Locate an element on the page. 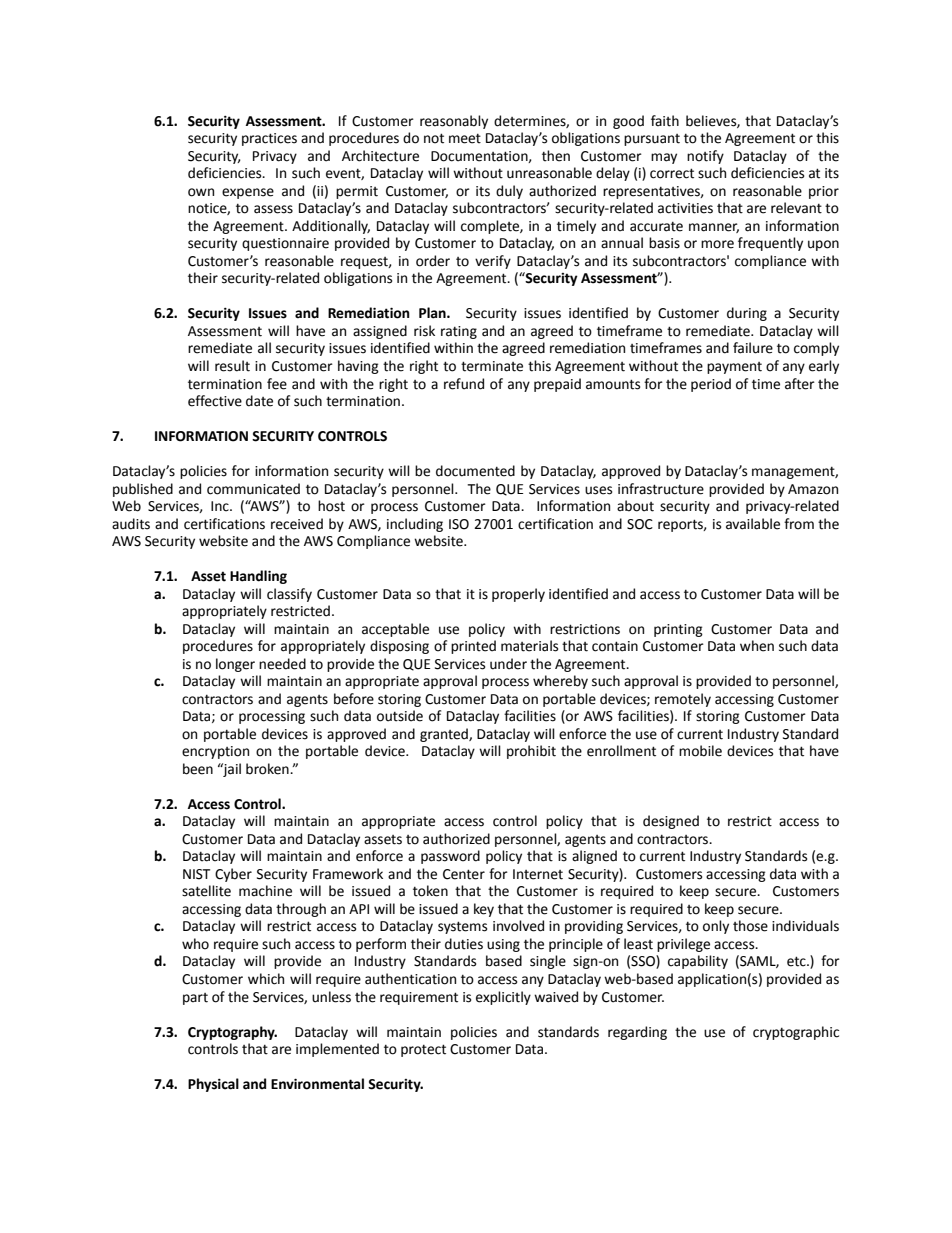  Physical is located at coordinates (213, 1085).
